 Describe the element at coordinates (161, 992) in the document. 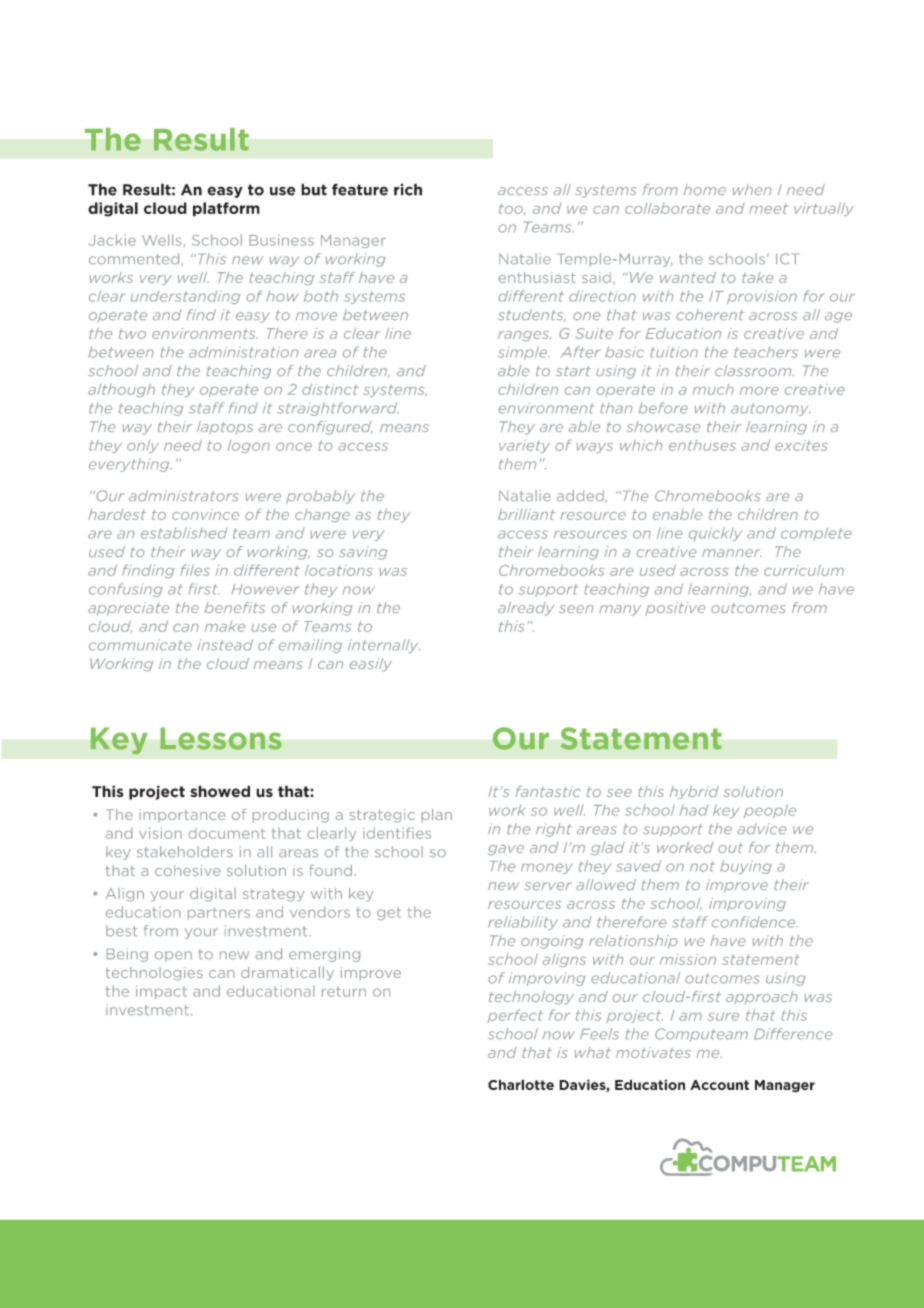

I see `impact` at that location.
